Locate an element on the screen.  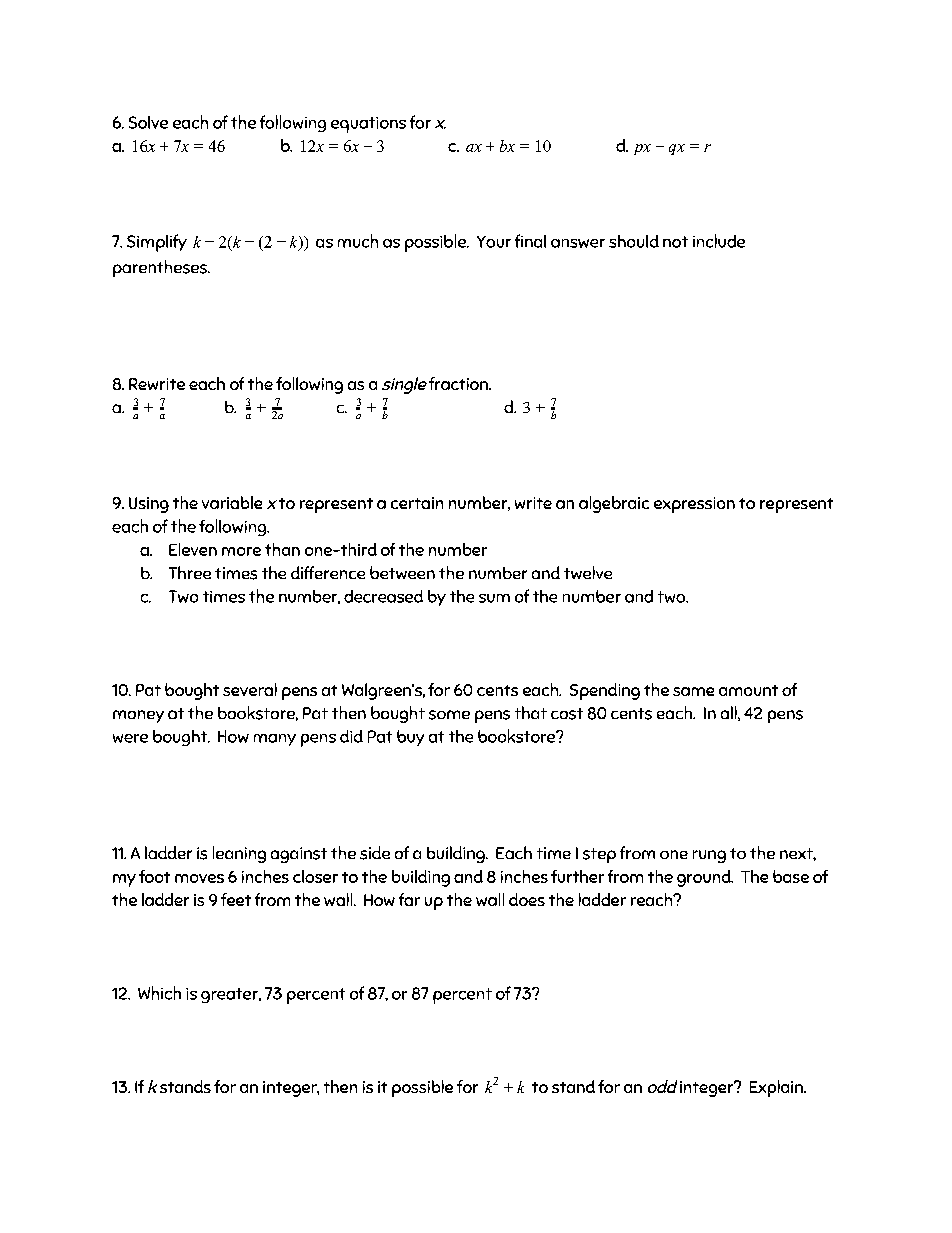
far is located at coordinates (409, 899).
